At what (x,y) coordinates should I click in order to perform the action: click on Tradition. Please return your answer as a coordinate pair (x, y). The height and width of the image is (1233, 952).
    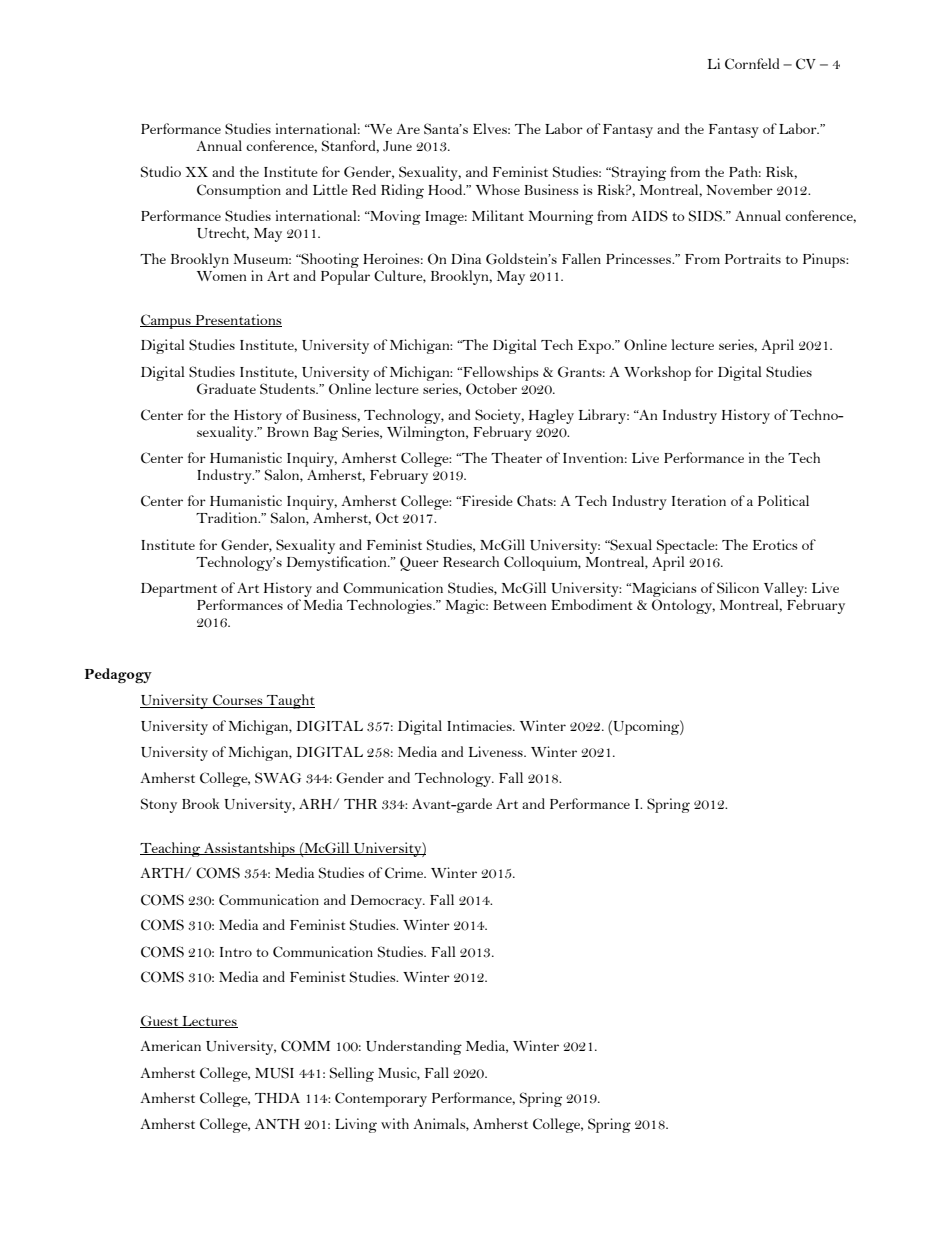
    Looking at the image, I should click on (228, 517).
